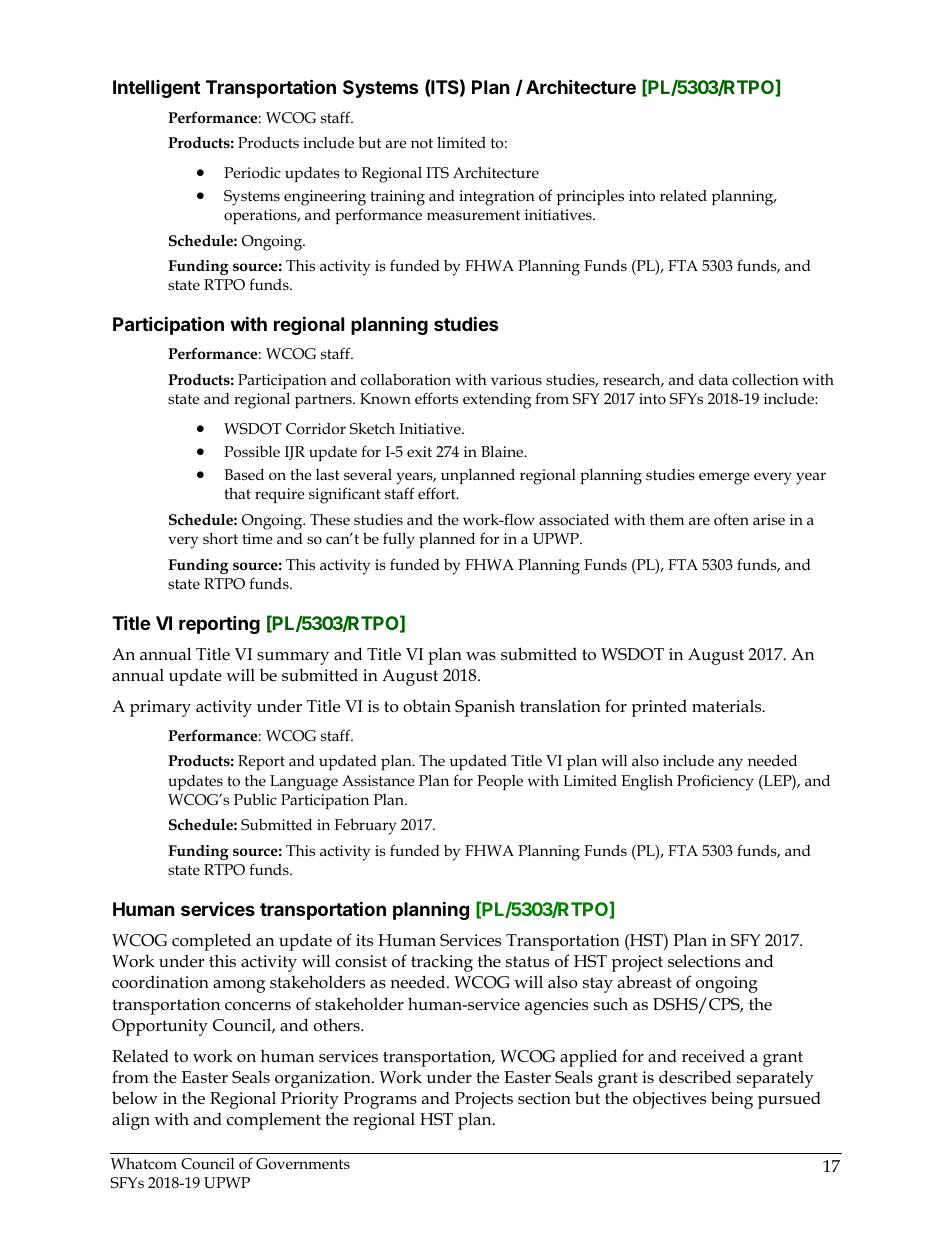 Image resolution: width=952 pixels, height=1233 pixels. I want to click on partners, so click(324, 401).
